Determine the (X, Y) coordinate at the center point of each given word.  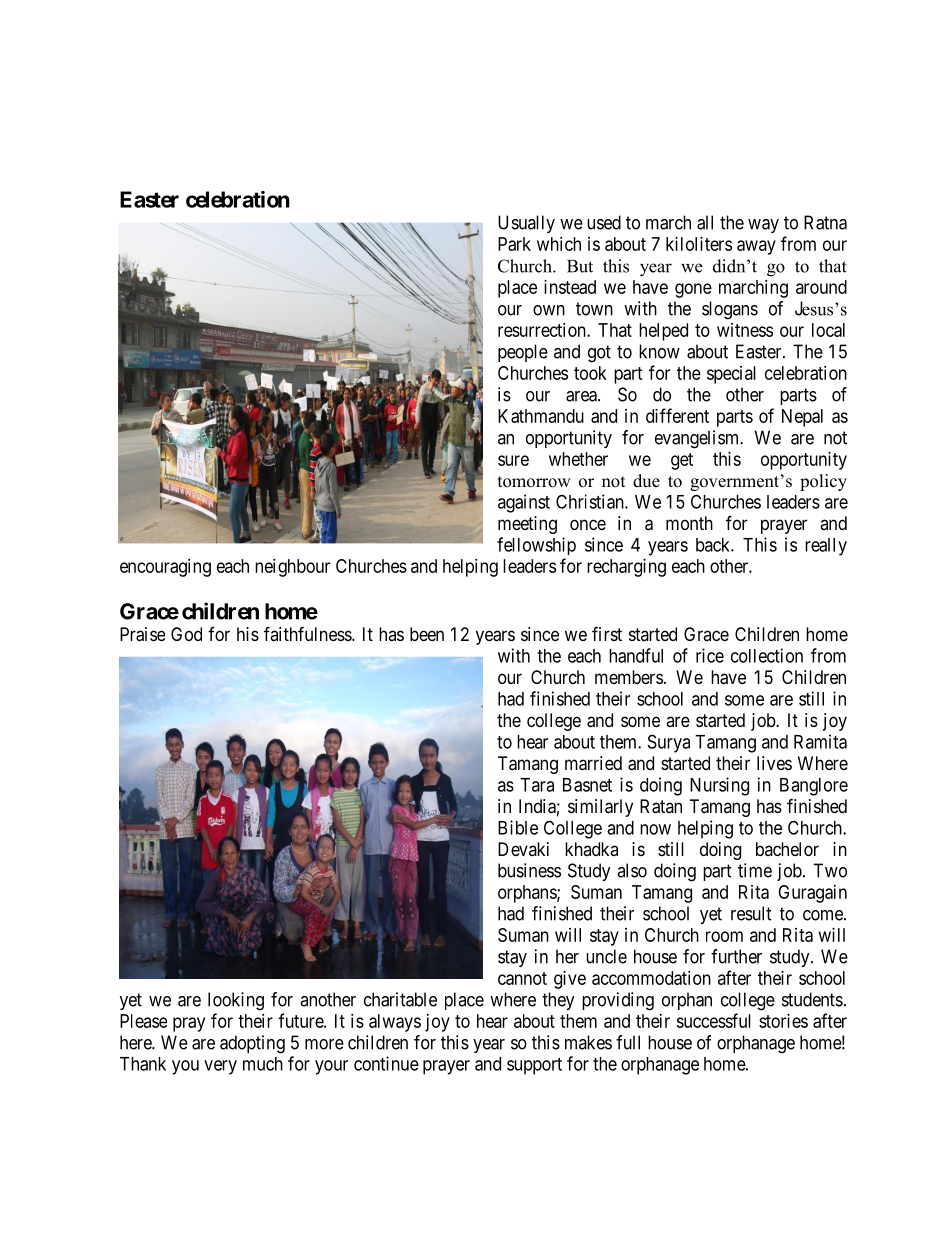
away (756, 247)
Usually (526, 224)
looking (236, 1001)
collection (767, 655)
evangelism (698, 439)
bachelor (787, 849)
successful (713, 1020)
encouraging (165, 568)
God (186, 634)
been (427, 634)
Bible (518, 827)
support (534, 1066)
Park (514, 244)
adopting (252, 1044)
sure (513, 460)
